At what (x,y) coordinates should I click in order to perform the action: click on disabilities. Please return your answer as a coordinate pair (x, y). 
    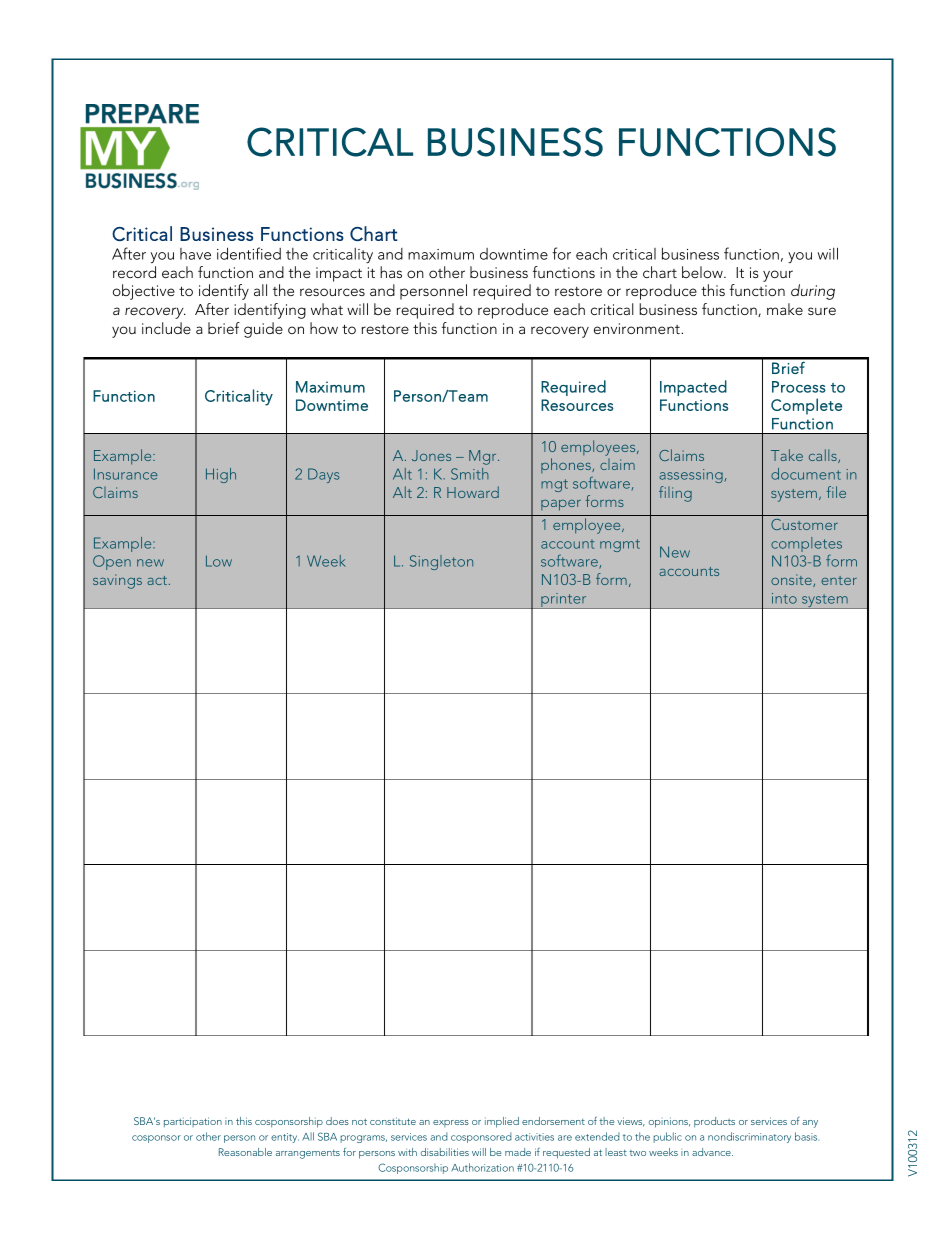
    Looking at the image, I should click on (445, 1152).
